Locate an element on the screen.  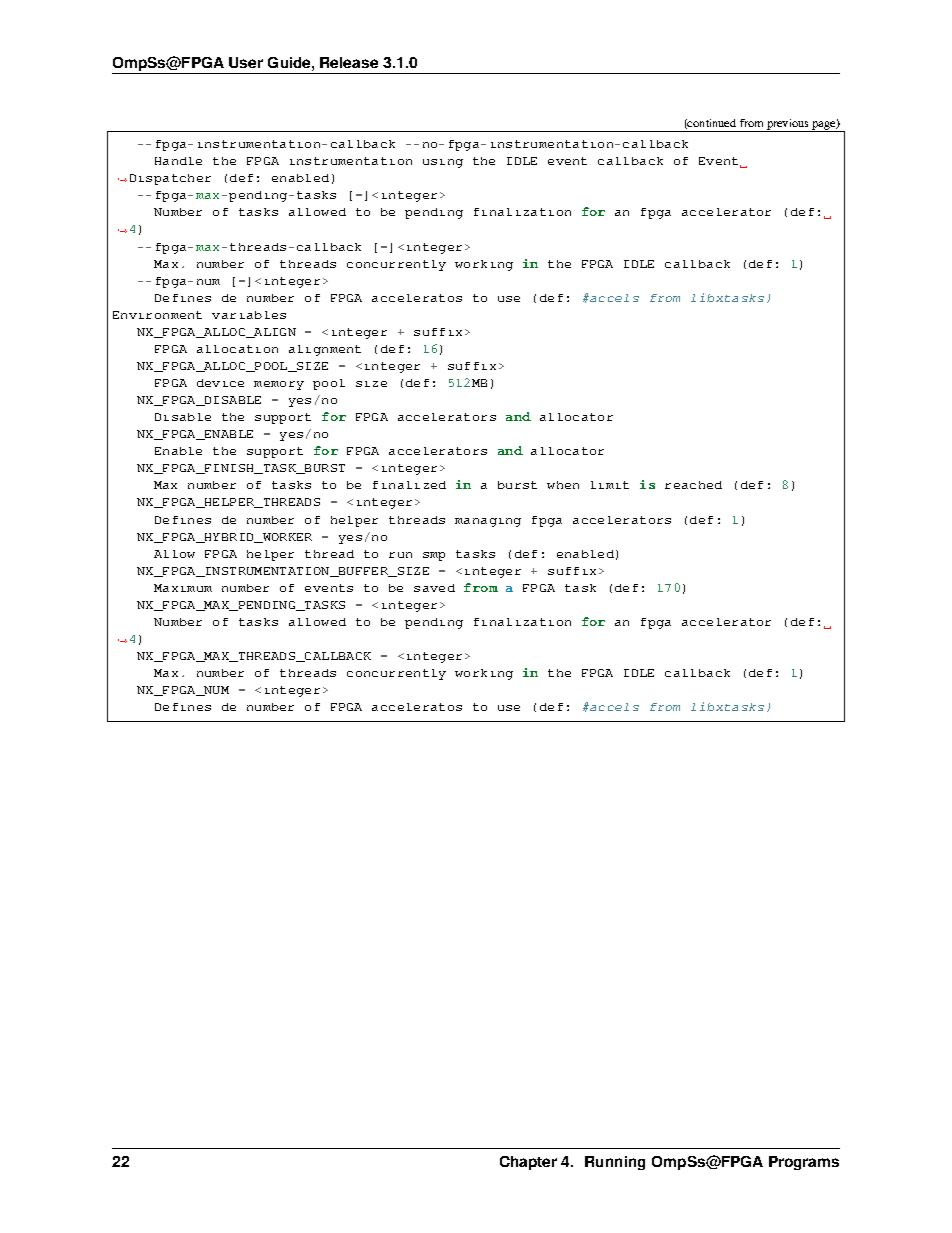
device is located at coordinates (220, 383).
